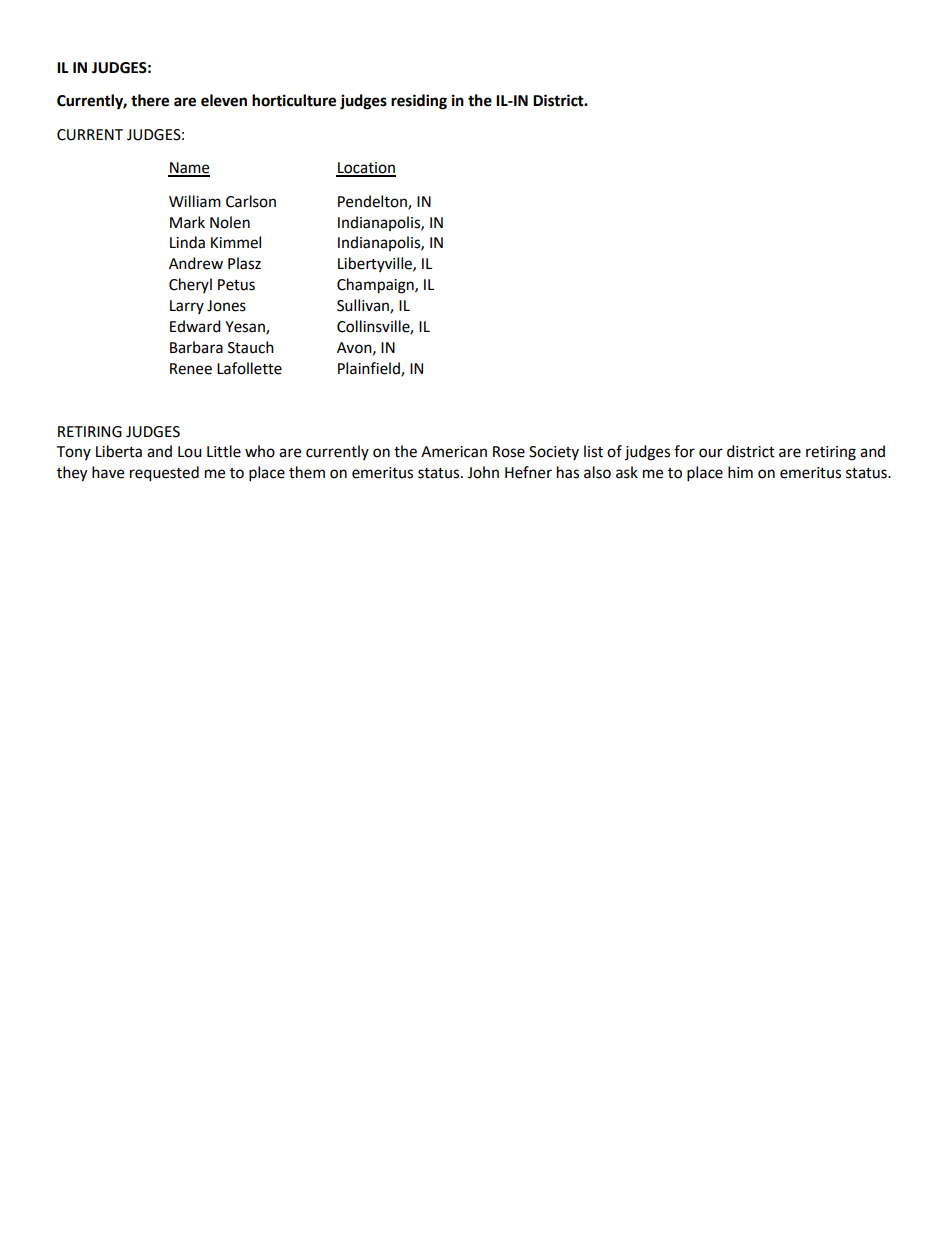  Describe the element at coordinates (195, 326) in the image. I see `Edward` at that location.
